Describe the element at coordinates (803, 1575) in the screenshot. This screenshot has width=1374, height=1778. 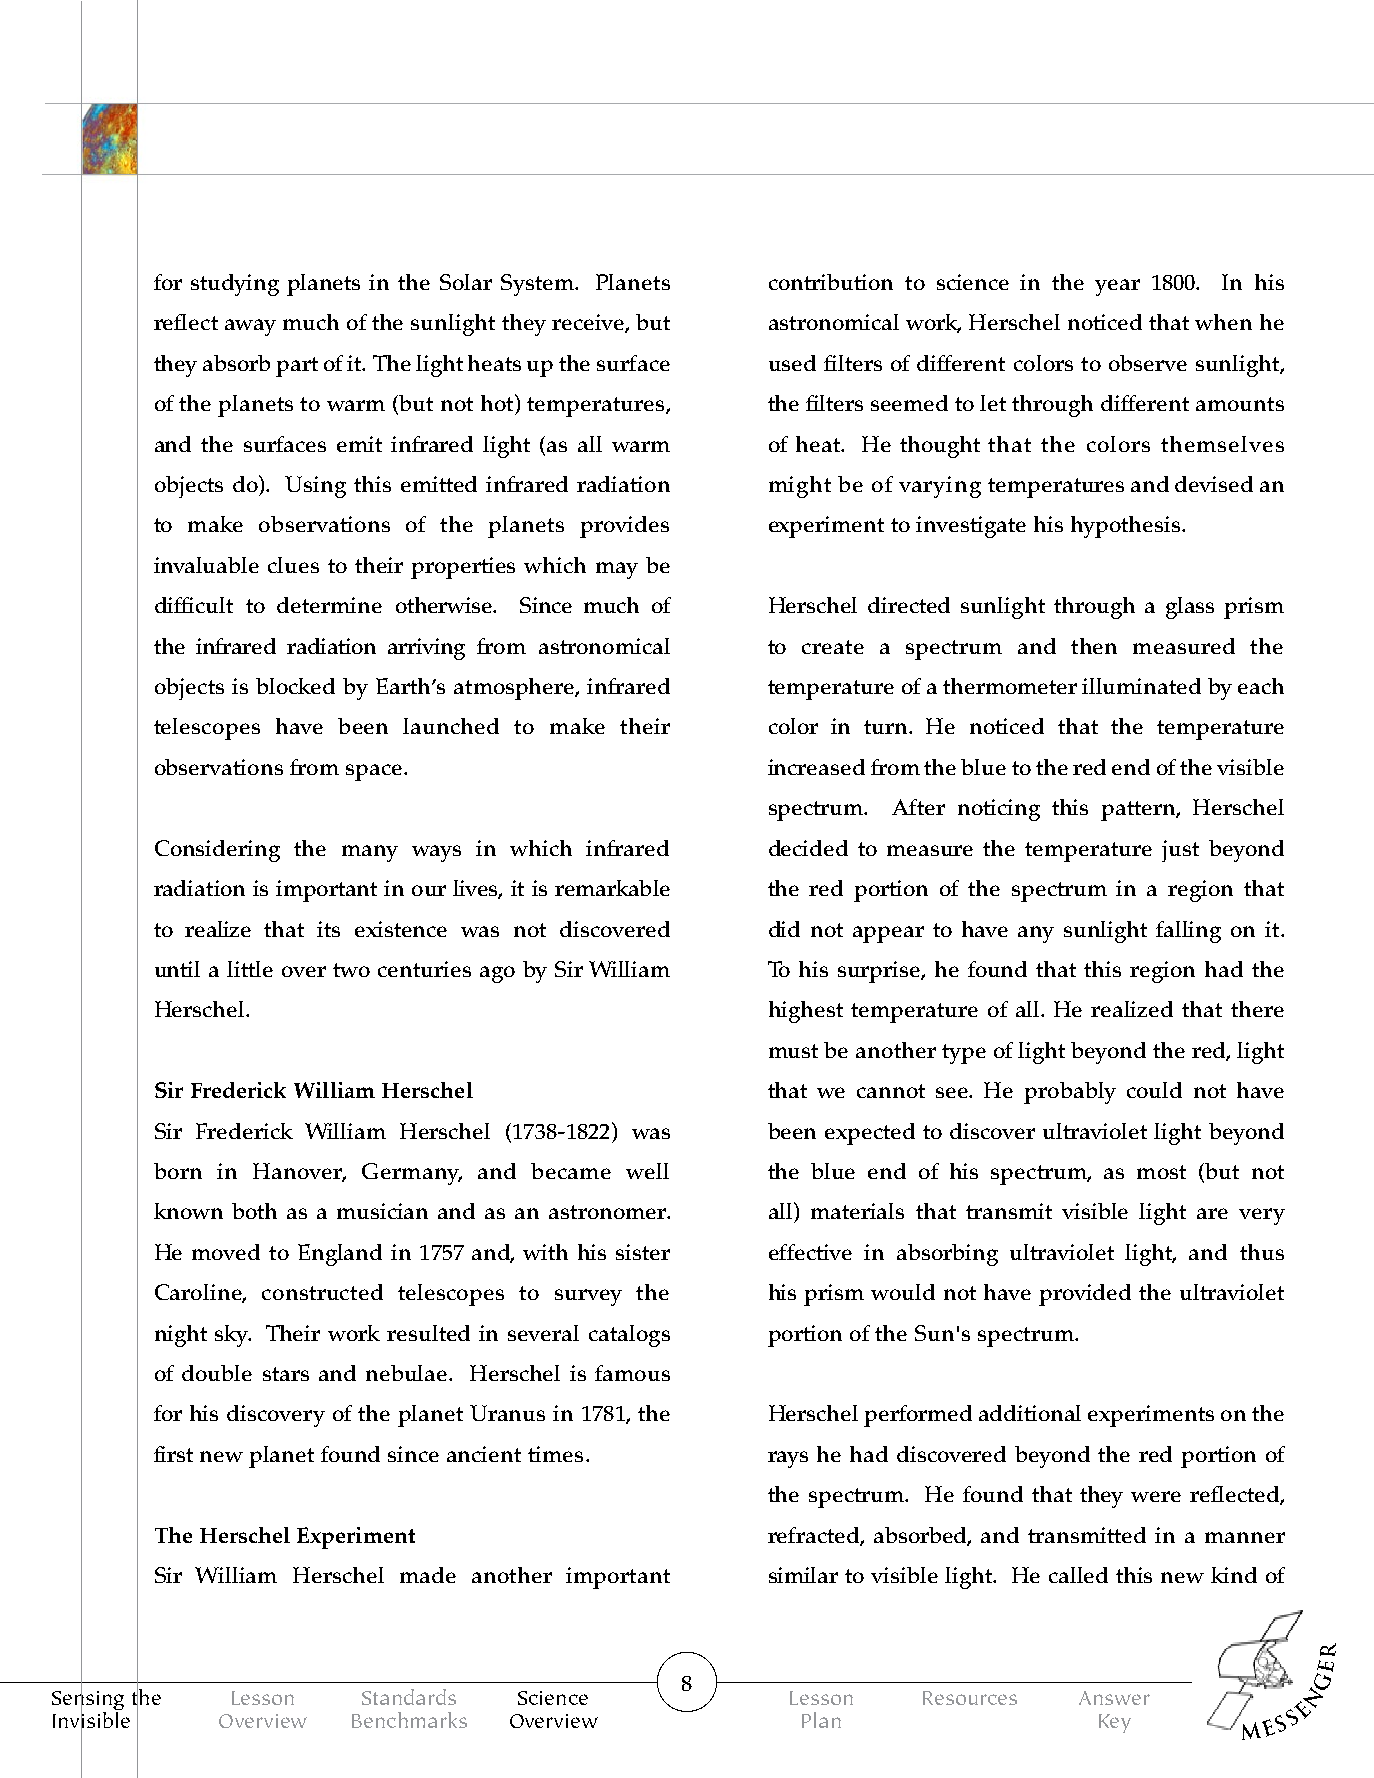
I see `similar` at that location.
